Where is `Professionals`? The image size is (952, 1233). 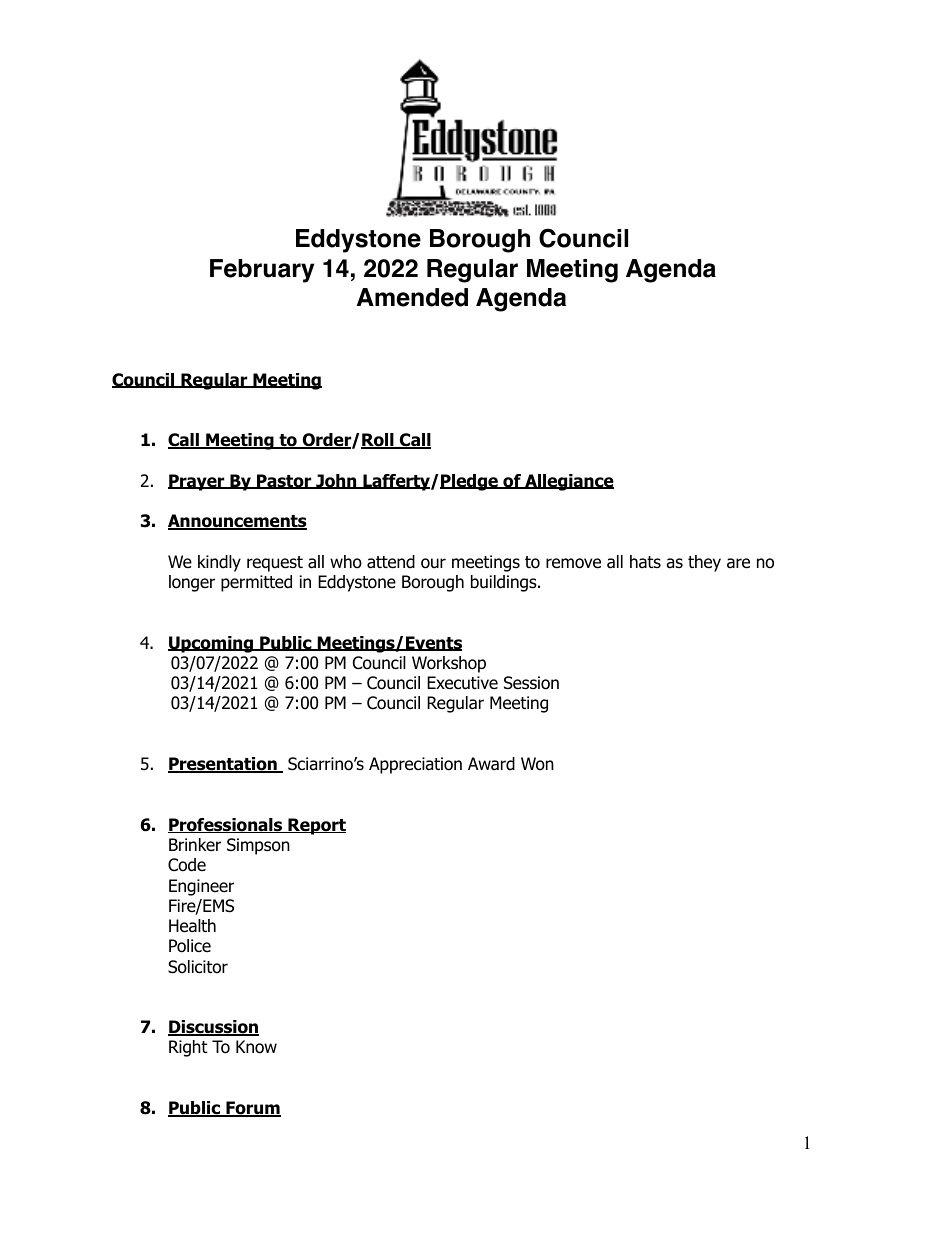 Professionals is located at coordinates (226, 825).
